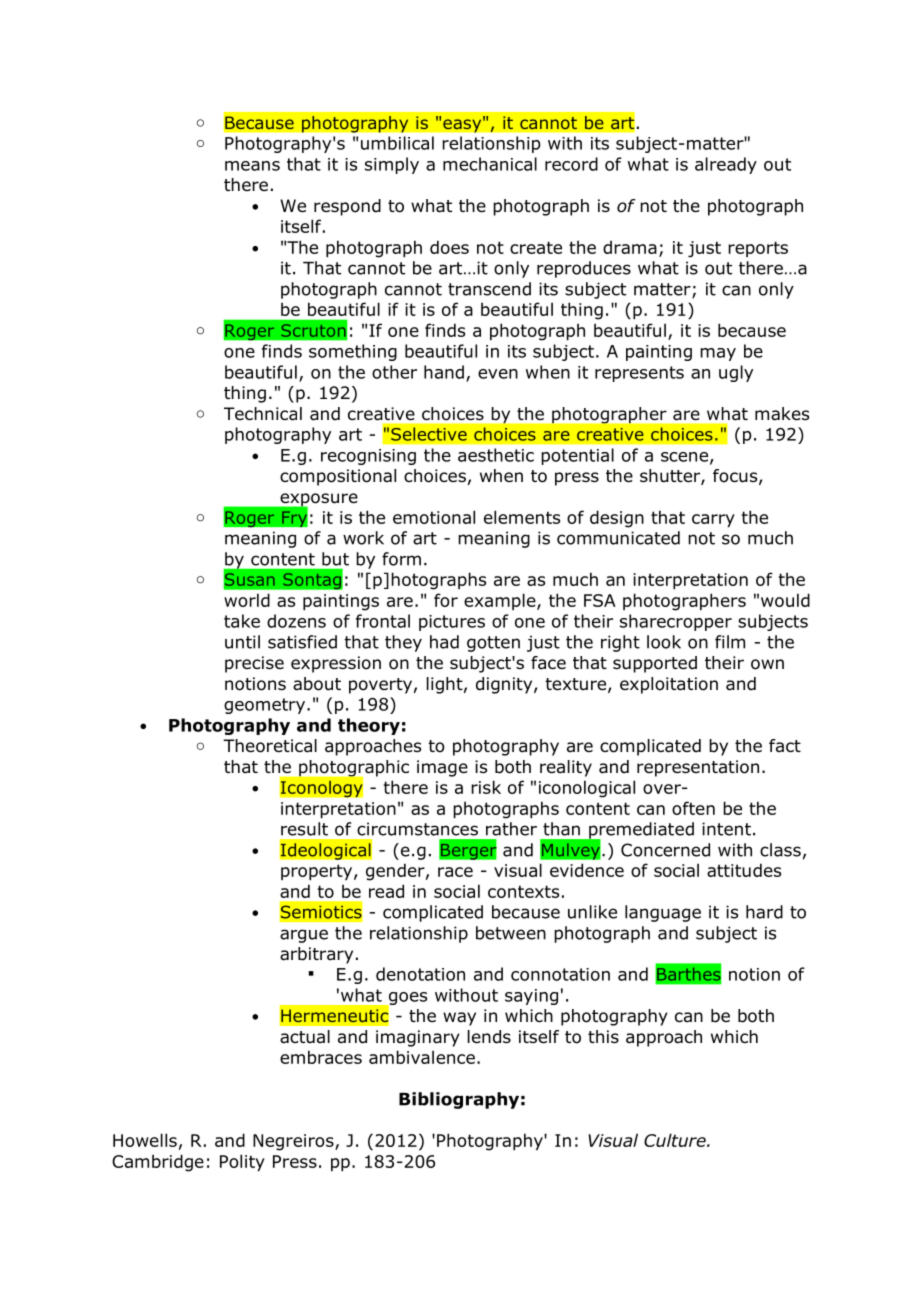 The height and width of the page is (1308, 924). Describe the element at coordinates (242, 1162) in the page. I see `Polity` at that location.
